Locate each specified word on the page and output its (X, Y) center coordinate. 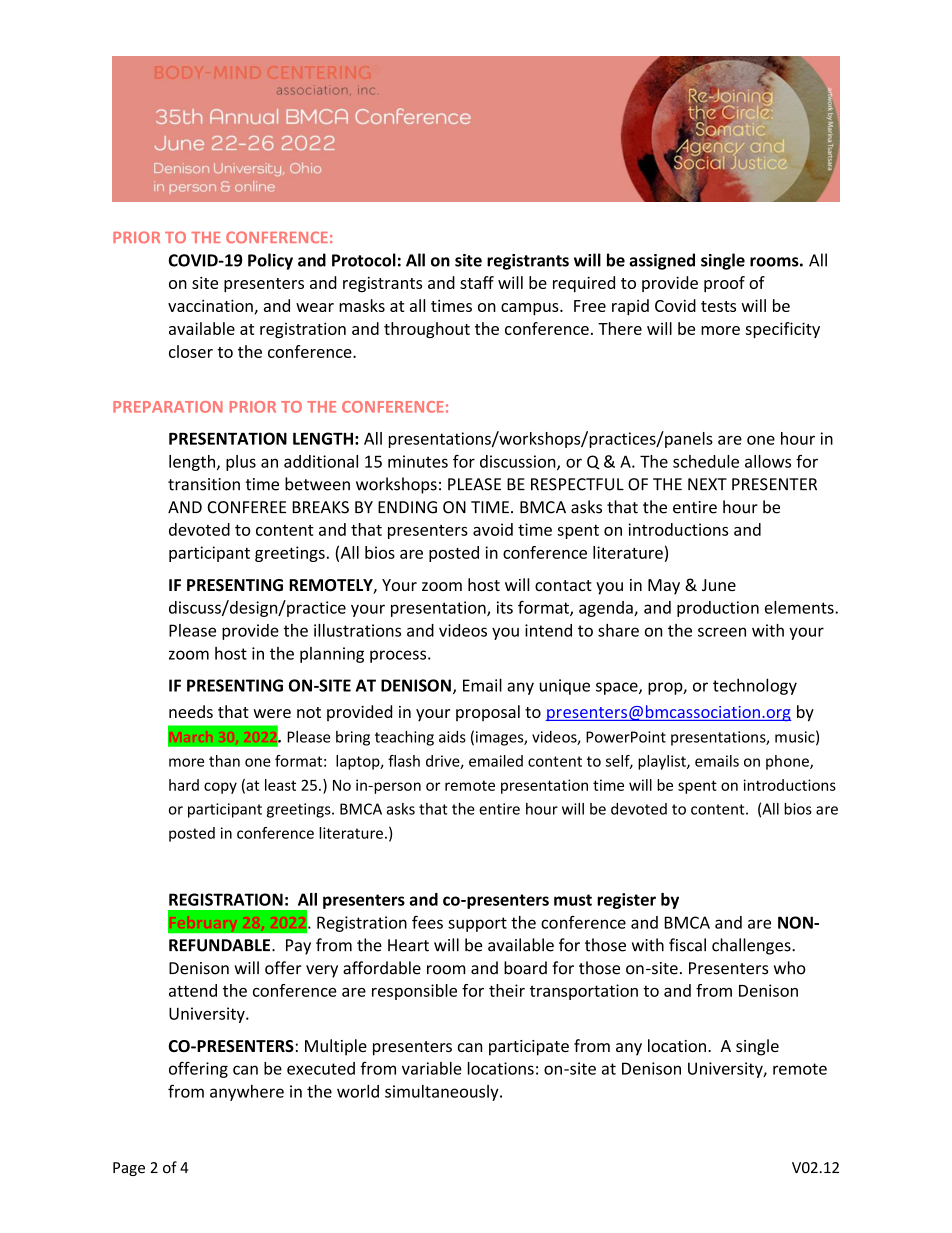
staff (477, 282)
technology (755, 686)
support (477, 924)
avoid (493, 529)
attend (193, 990)
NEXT (707, 484)
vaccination (210, 305)
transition (204, 484)
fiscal (687, 945)
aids (452, 737)
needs (191, 711)
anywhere (247, 1093)
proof (724, 284)
